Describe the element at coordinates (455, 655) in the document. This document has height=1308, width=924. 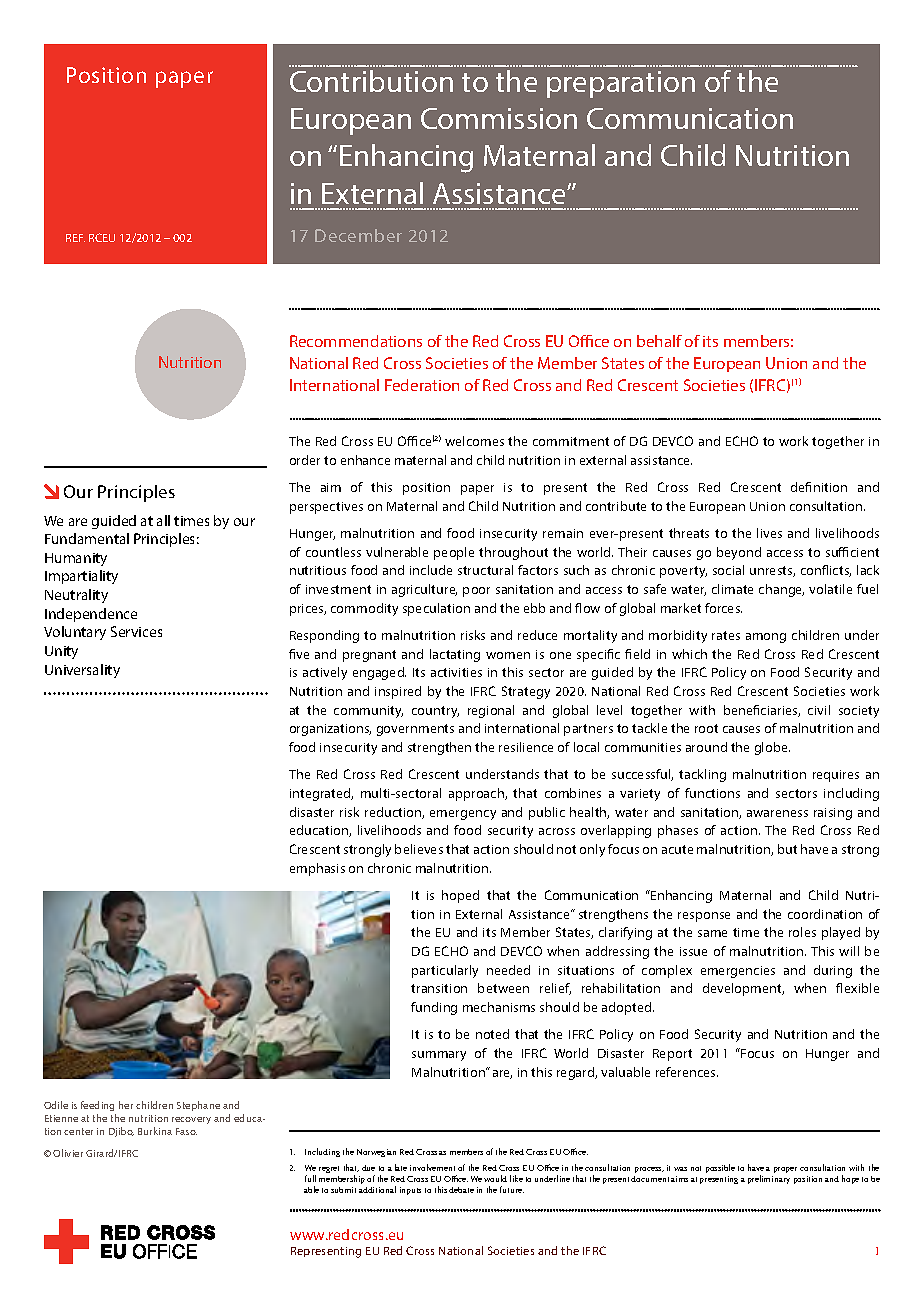
I see `lactating` at that location.
